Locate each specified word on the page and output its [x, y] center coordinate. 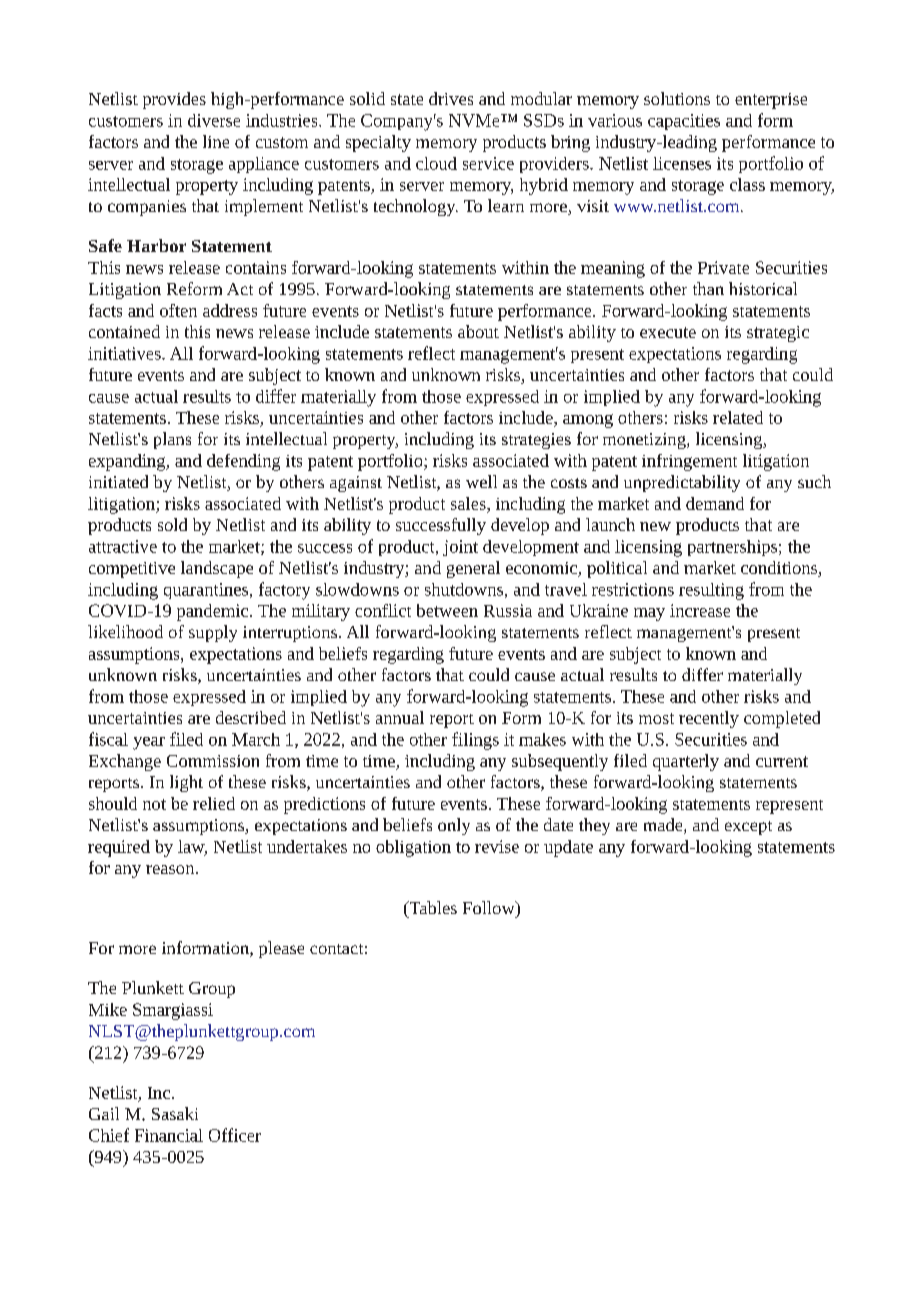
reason [171, 869]
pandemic [214, 612]
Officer [235, 1135]
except [748, 828]
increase [700, 610]
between [447, 610]
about [478, 331]
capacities [684, 122]
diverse [214, 120]
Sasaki [175, 1113]
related [738, 417]
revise [497, 846]
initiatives [125, 353]
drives [451, 98]
